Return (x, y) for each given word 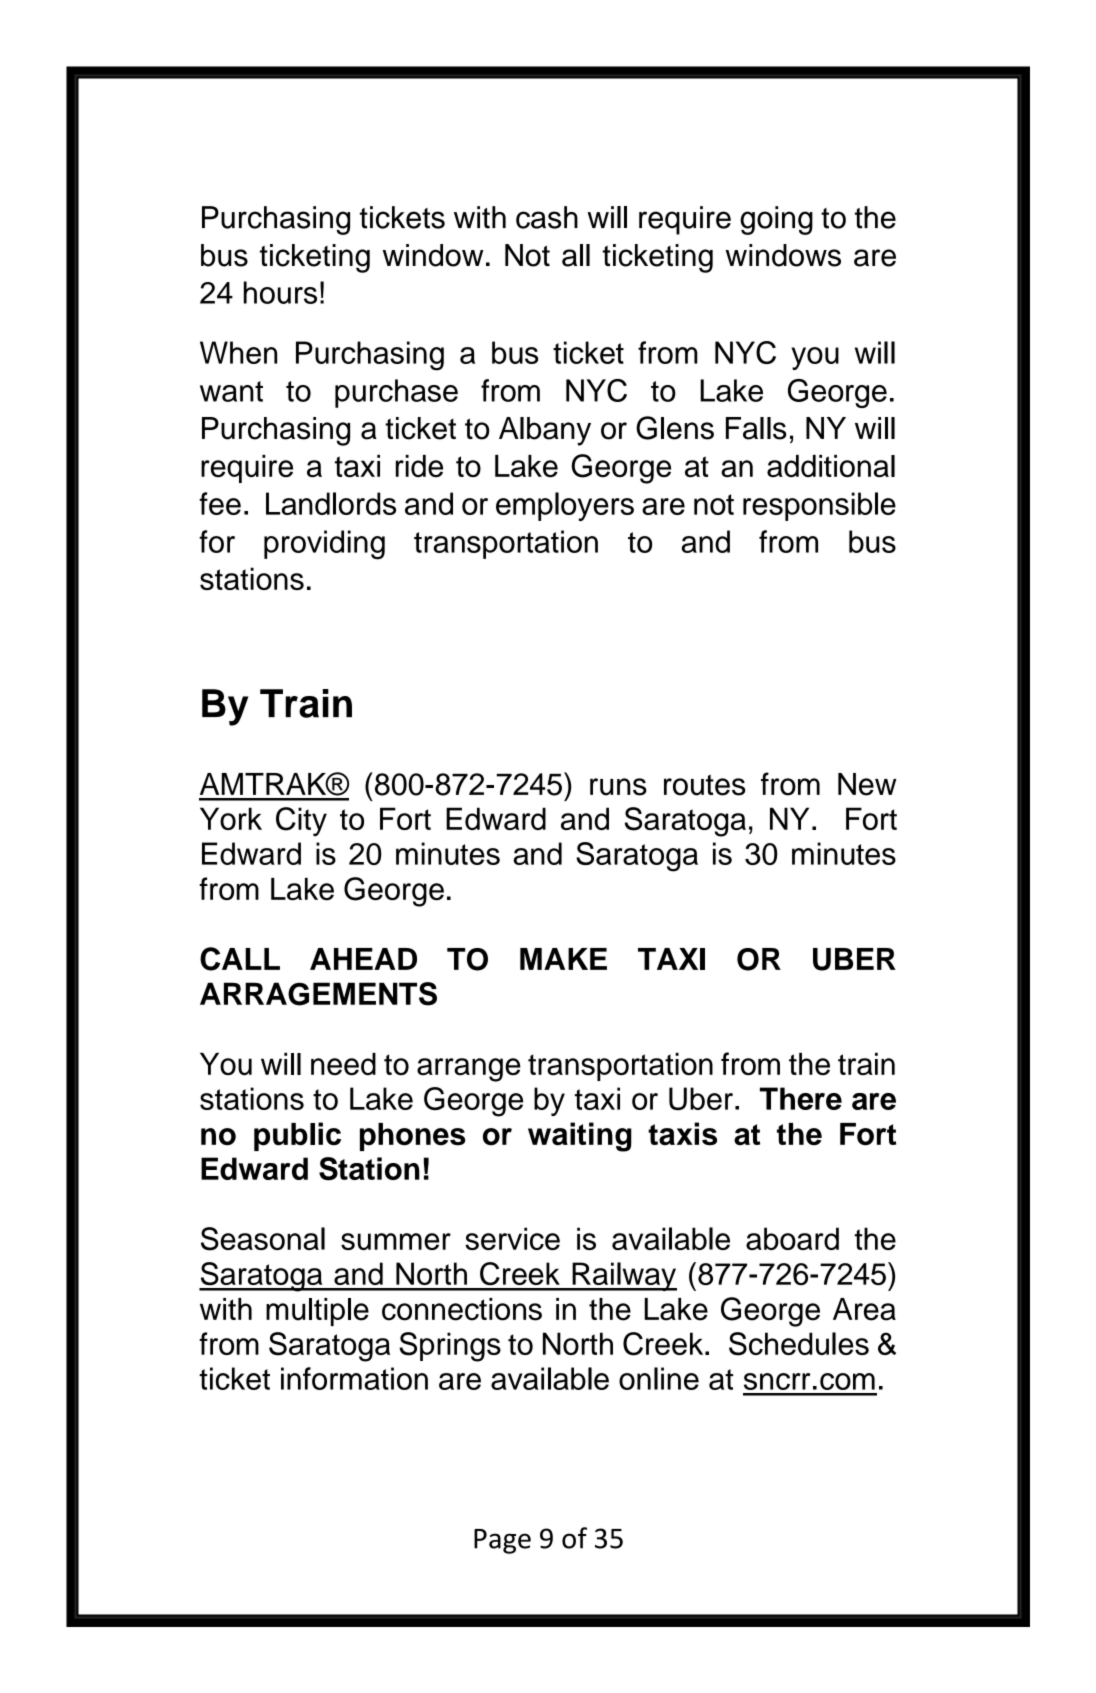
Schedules (799, 1344)
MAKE (563, 959)
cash (547, 217)
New (867, 784)
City (301, 822)
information (354, 1378)
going (776, 220)
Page (502, 1541)
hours (280, 292)
